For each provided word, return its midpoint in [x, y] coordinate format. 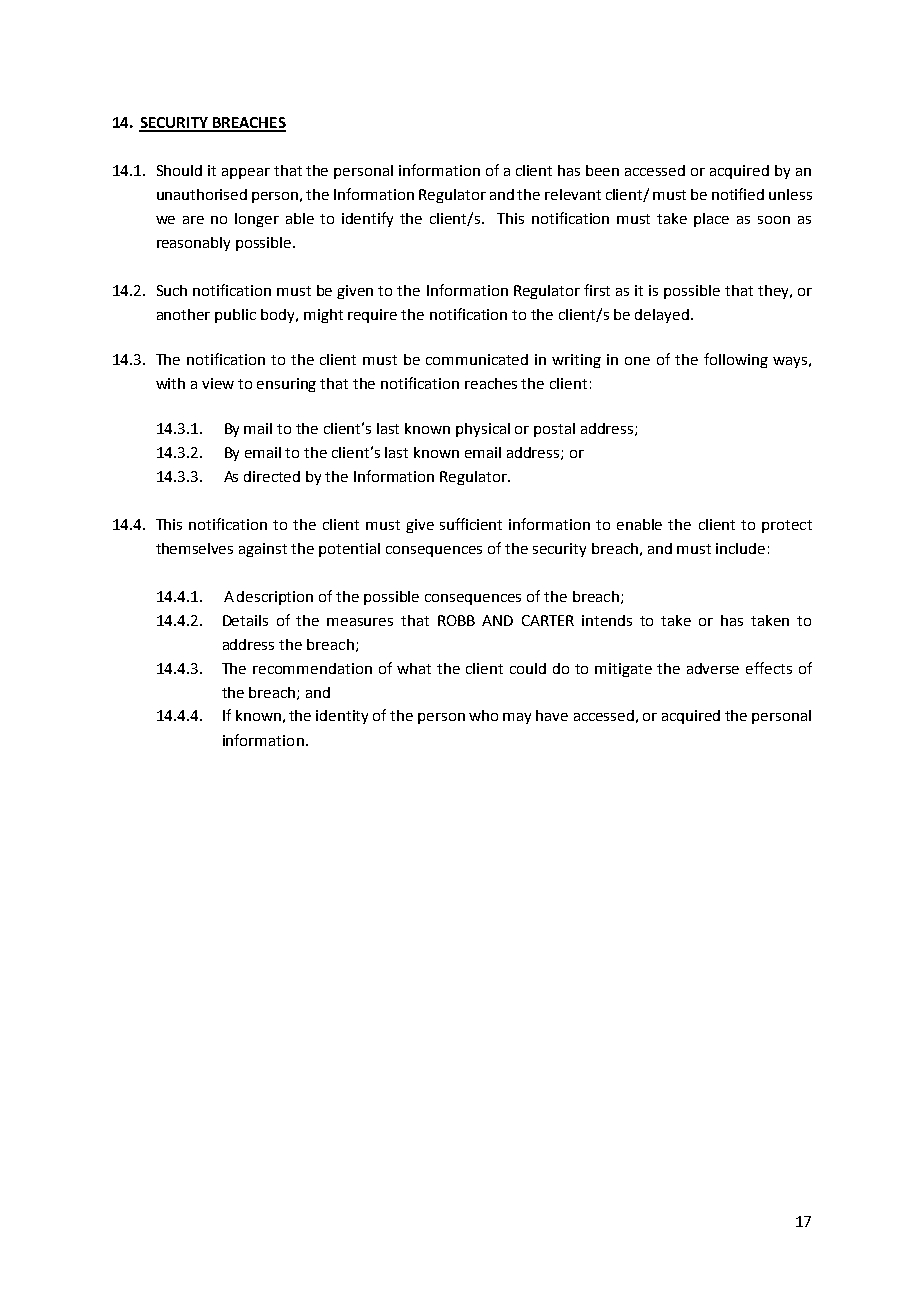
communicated [477, 359]
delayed [662, 316]
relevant [573, 194]
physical [483, 430]
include [740, 548]
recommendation [312, 668]
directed [272, 476]
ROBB [456, 620]
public [235, 316]
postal [554, 430]
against [263, 550]
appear [246, 173]
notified [738, 194]
